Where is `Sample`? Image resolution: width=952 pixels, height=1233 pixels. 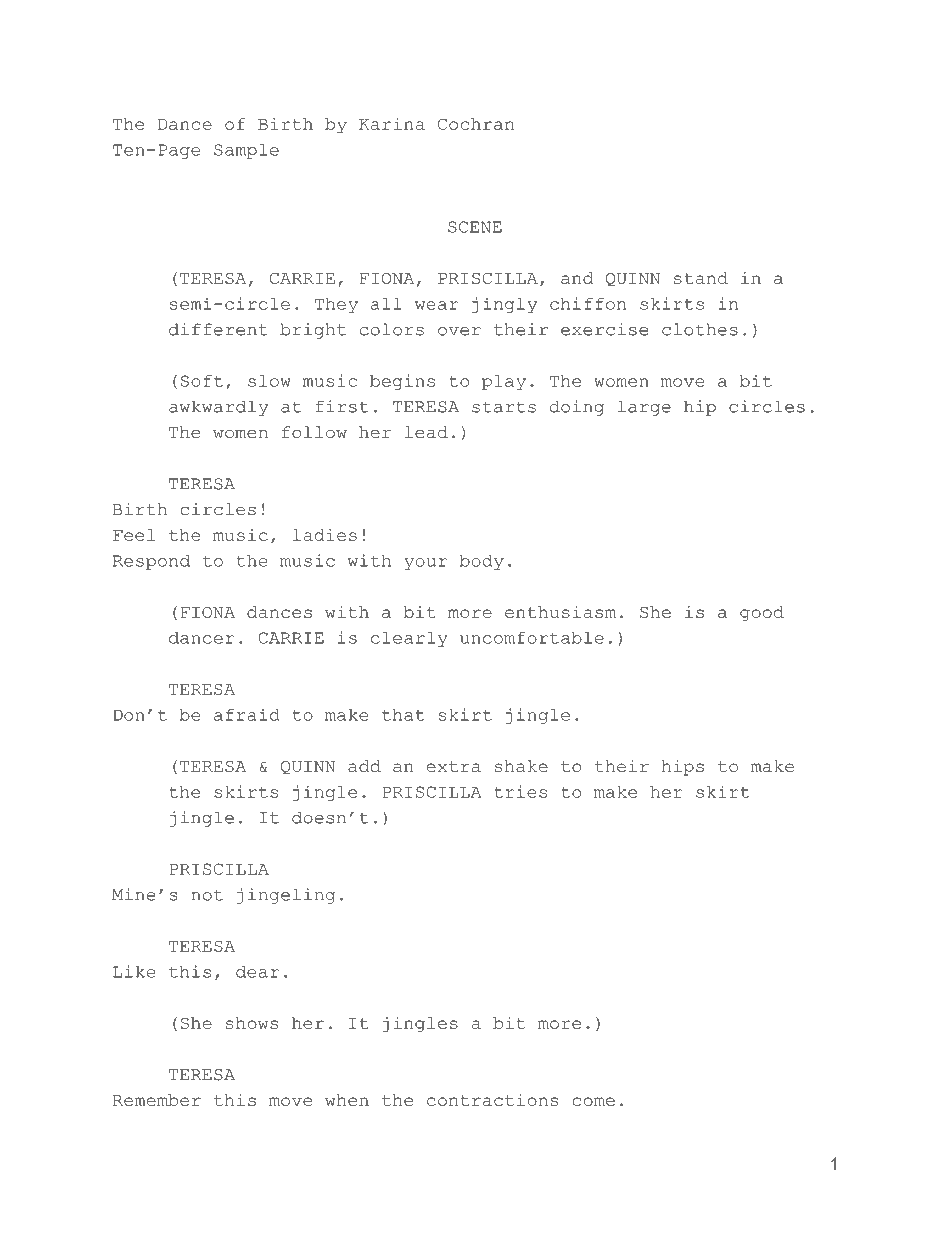 Sample is located at coordinates (246, 151).
